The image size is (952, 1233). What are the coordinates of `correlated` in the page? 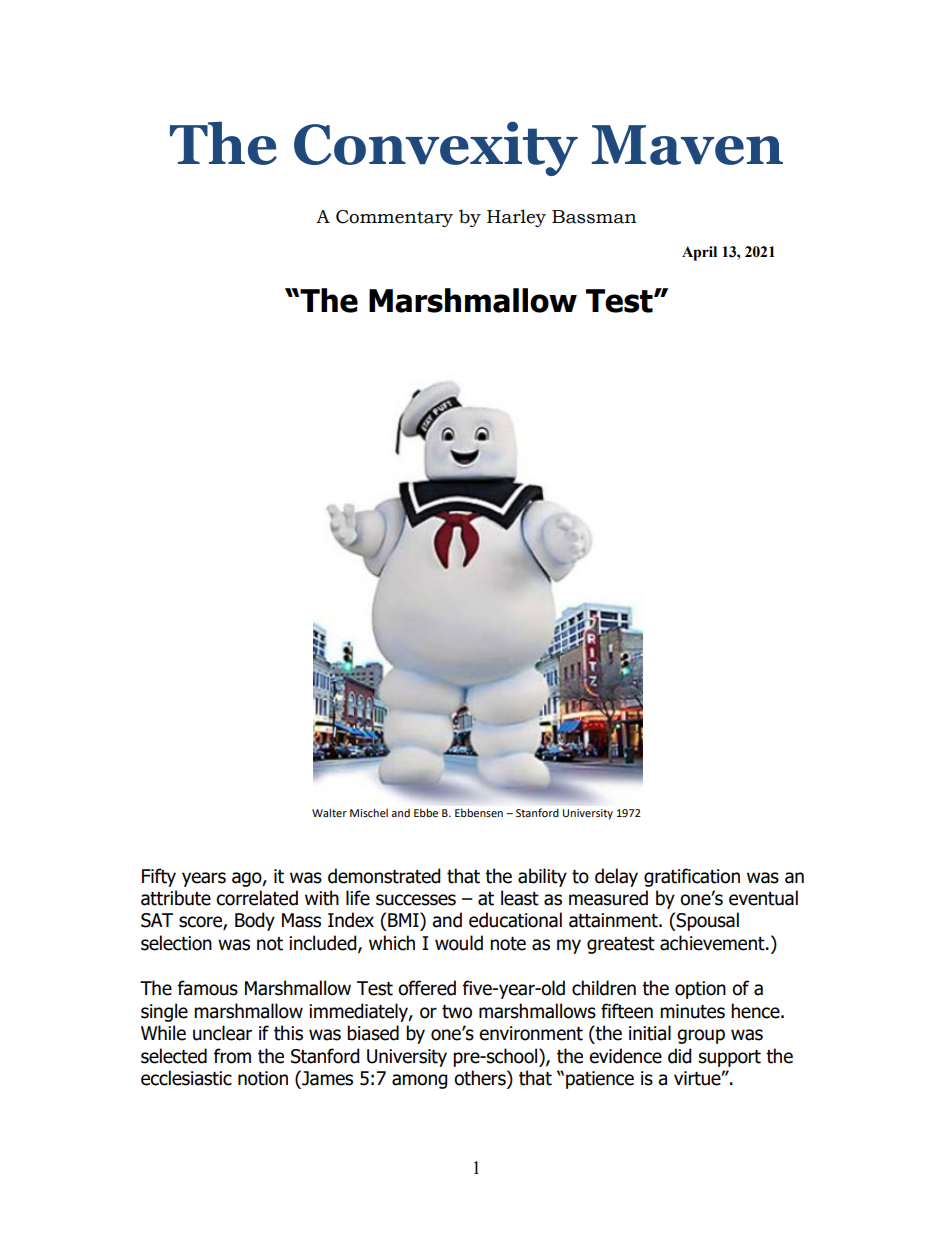 It's located at (257, 898).
